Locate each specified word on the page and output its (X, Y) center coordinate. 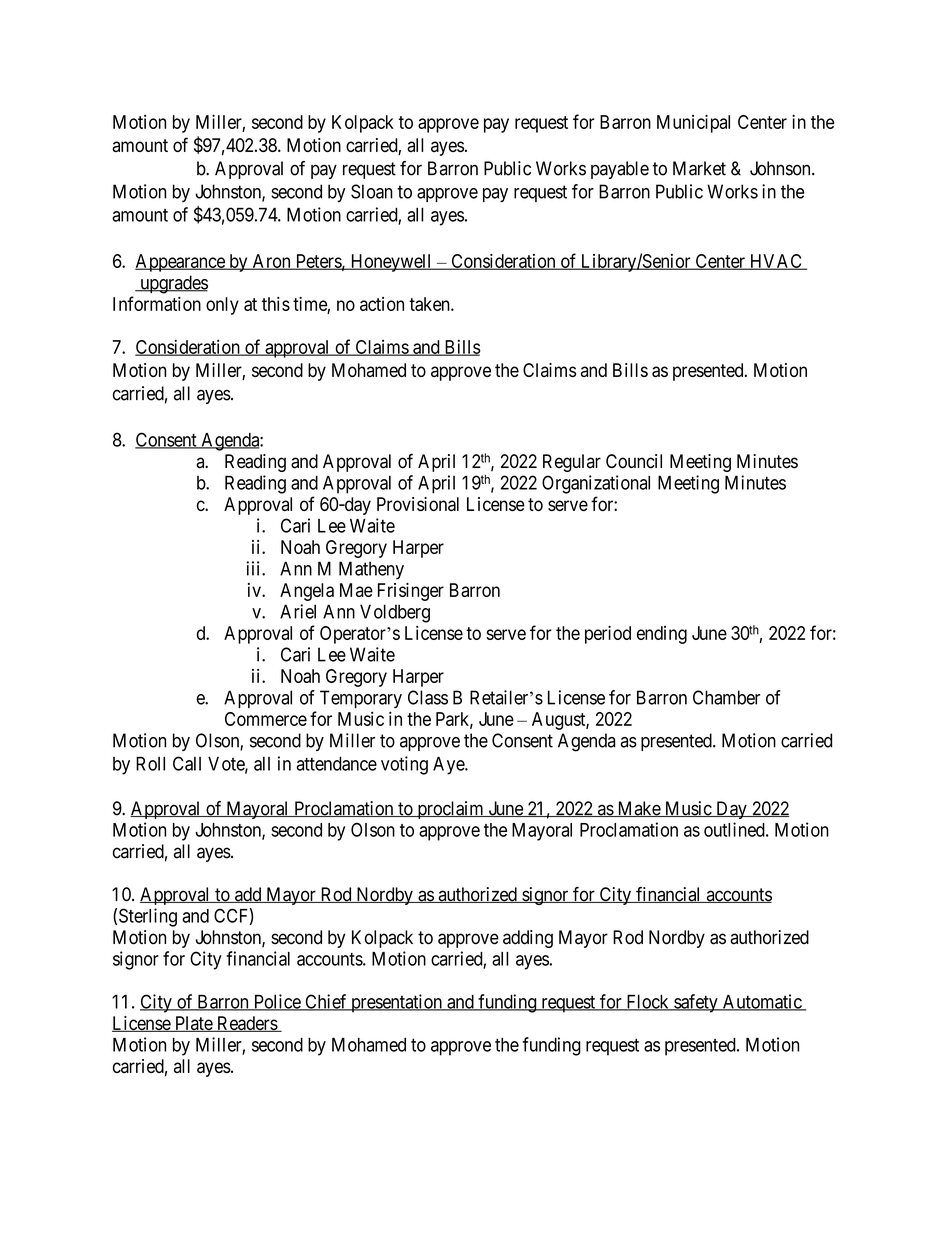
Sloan (372, 191)
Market (699, 168)
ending (662, 635)
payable (620, 170)
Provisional (418, 504)
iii (254, 568)
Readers (247, 1024)
